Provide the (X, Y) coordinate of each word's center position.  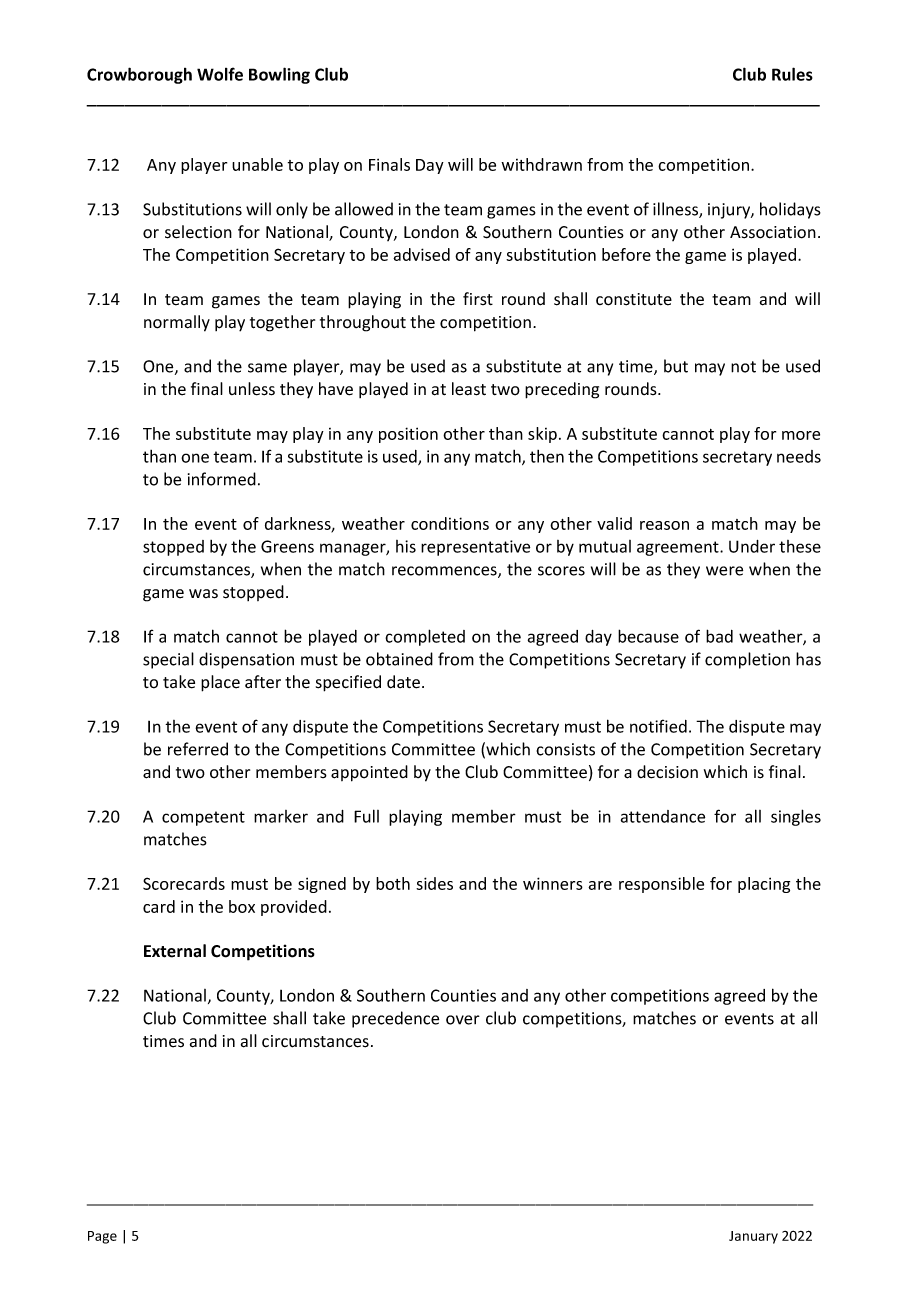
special (168, 660)
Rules (792, 74)
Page (102, 1237)
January (753, 1237)
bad (719, 636)
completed (425, 637)
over (463, 1020)
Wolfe (220, 74)
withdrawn (541, 164)
